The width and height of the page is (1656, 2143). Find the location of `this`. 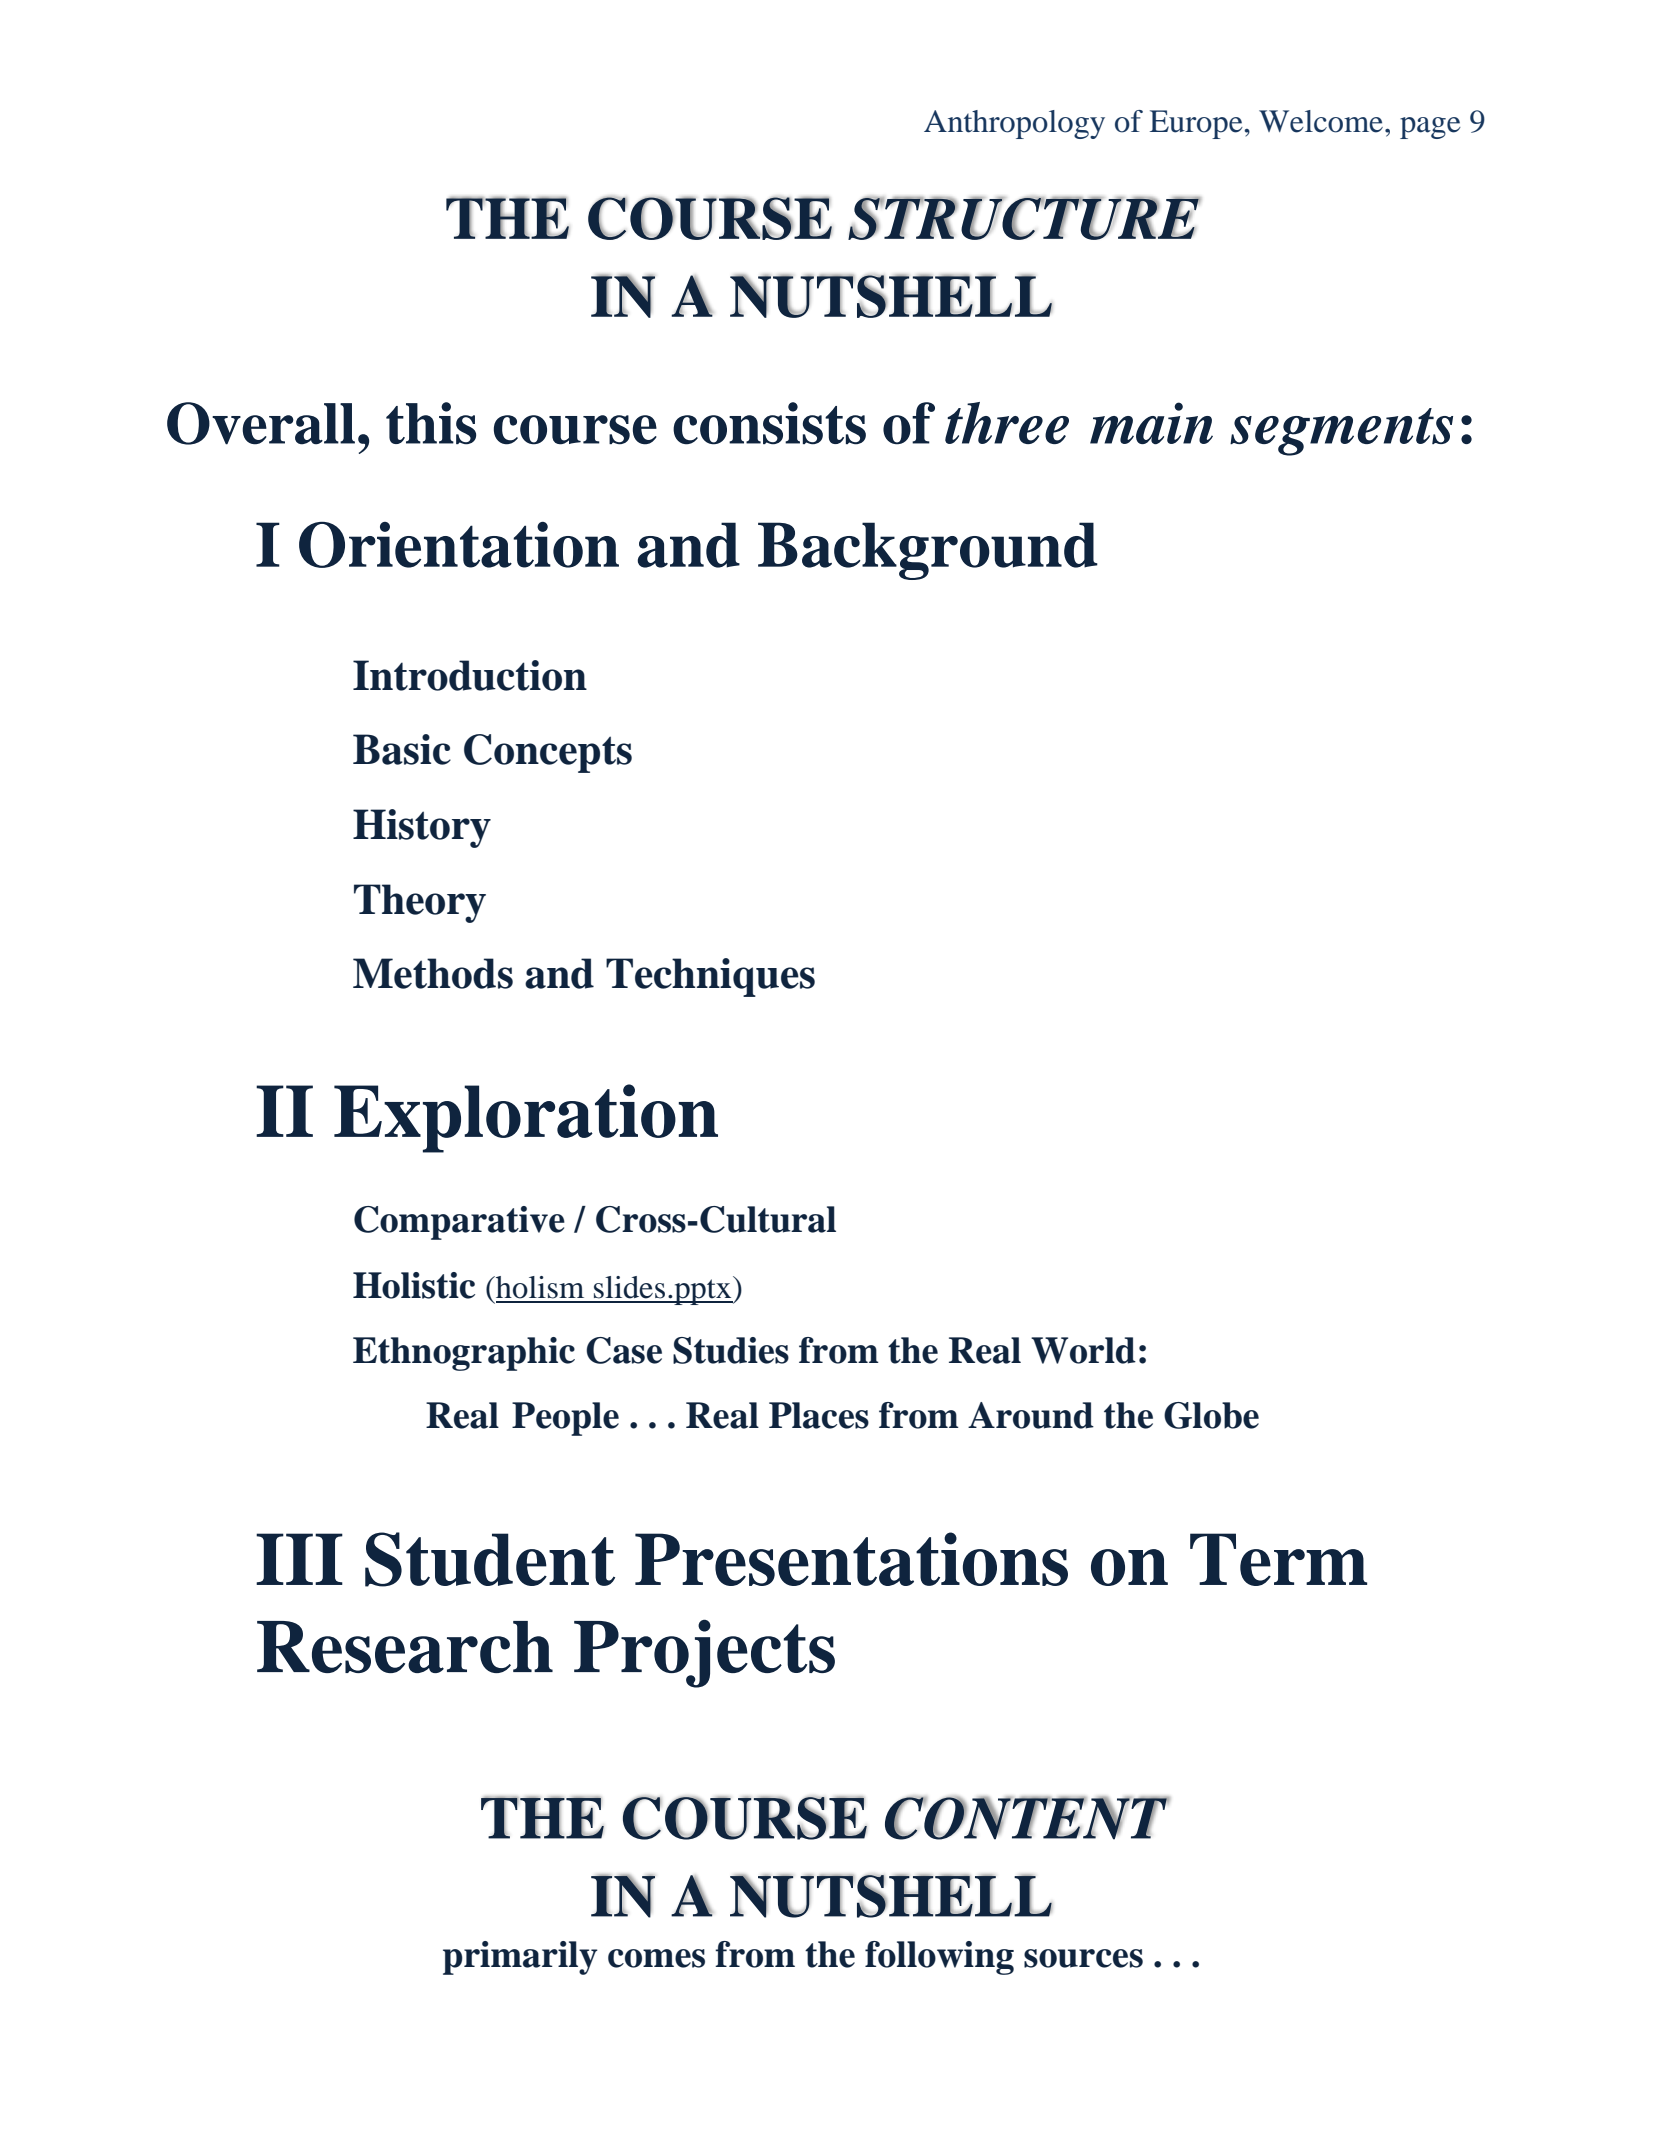

this is located at coordinates (431, 423).
